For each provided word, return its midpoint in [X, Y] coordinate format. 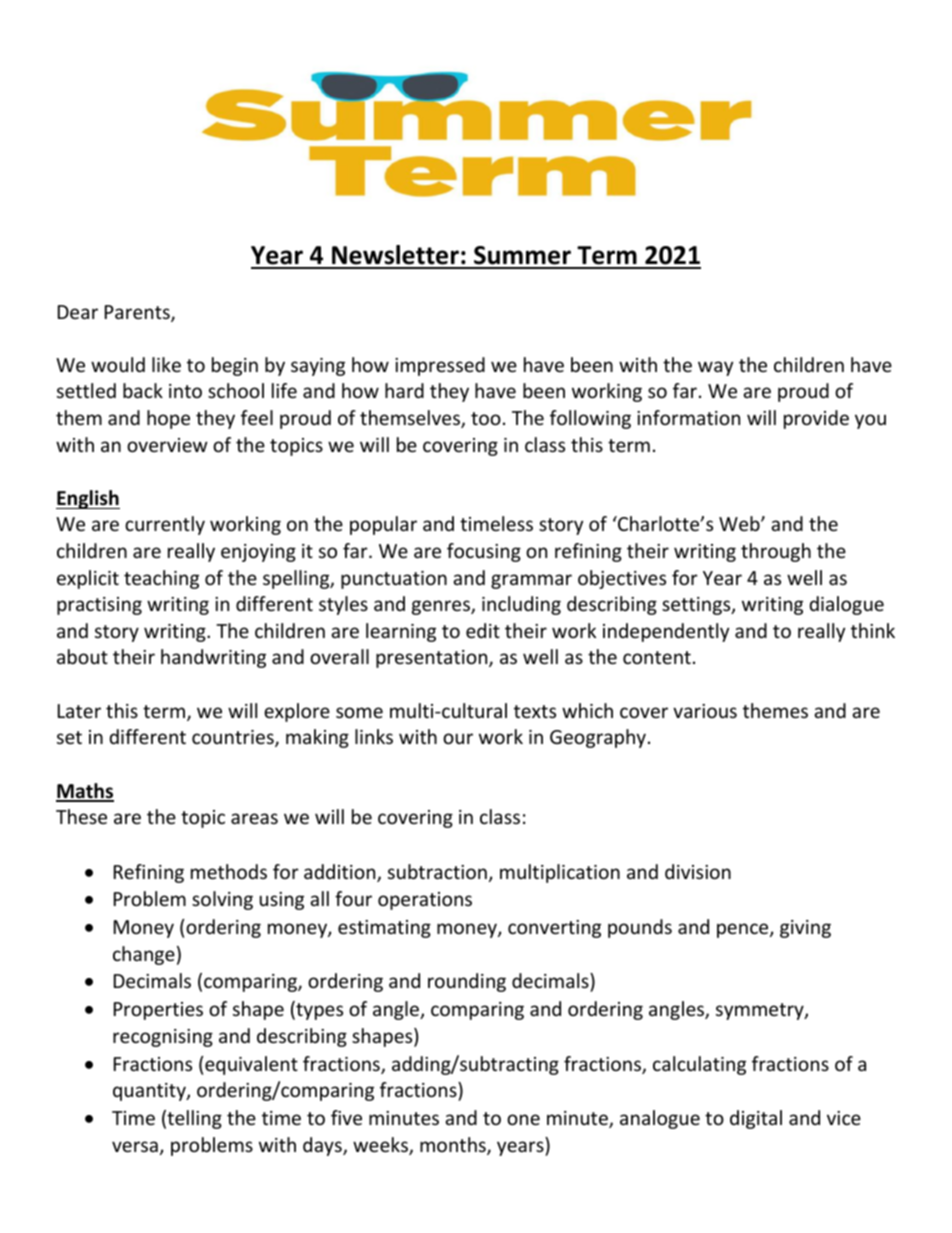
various [705, 711]
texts [535, 711]
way [715, 368]
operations [425, 901]
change [144, 955]
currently [165, 525]
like [166, 364]
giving [805, 929]
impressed [440, 366]
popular [383, 525]
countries [234, 738]
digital [756, 1119]
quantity [150, 1092]
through [776, 552]
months [454, 1146]
